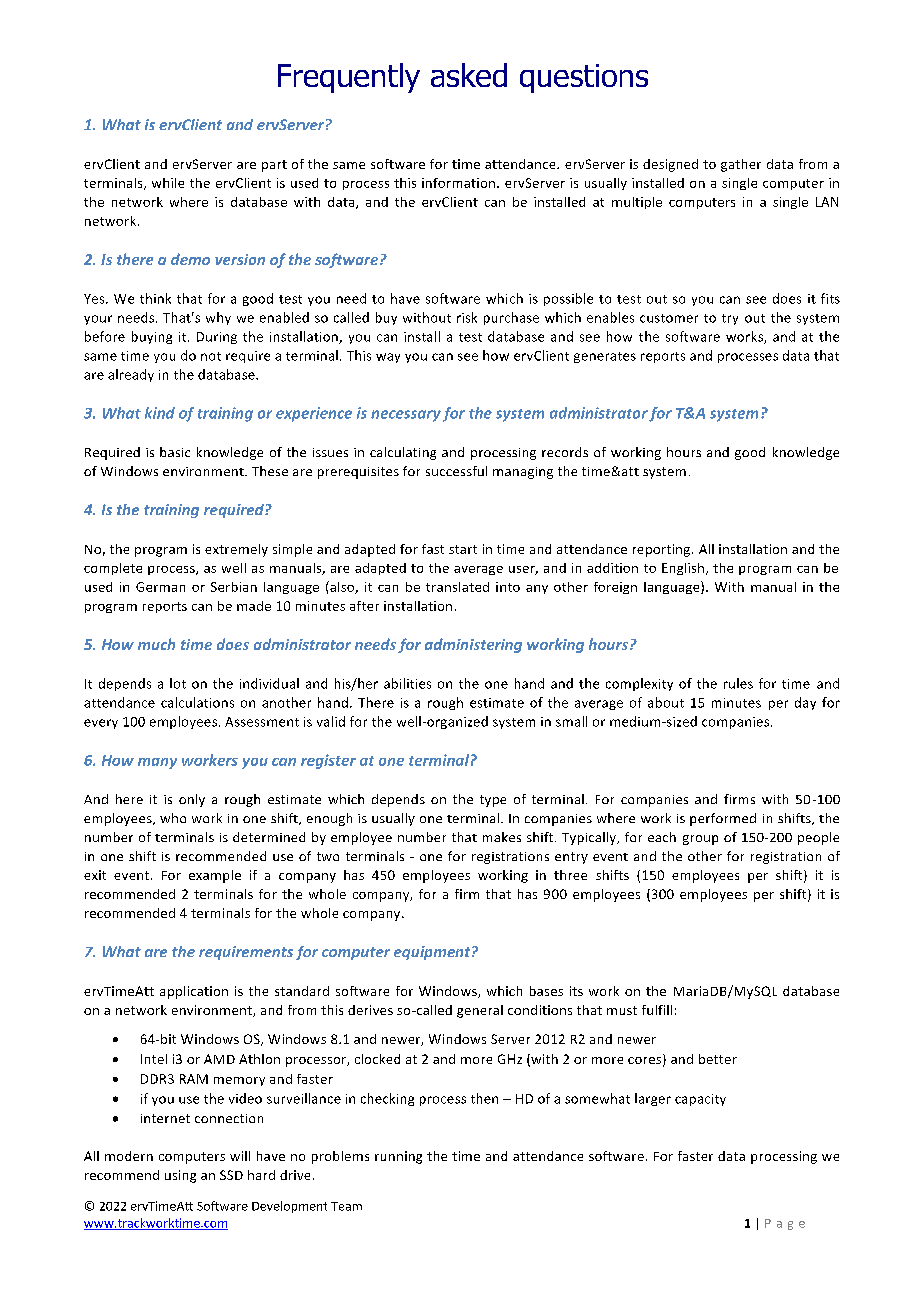 The width and height of the screenshot is (924, 1308). I want to click on example, so click(215, 876).
